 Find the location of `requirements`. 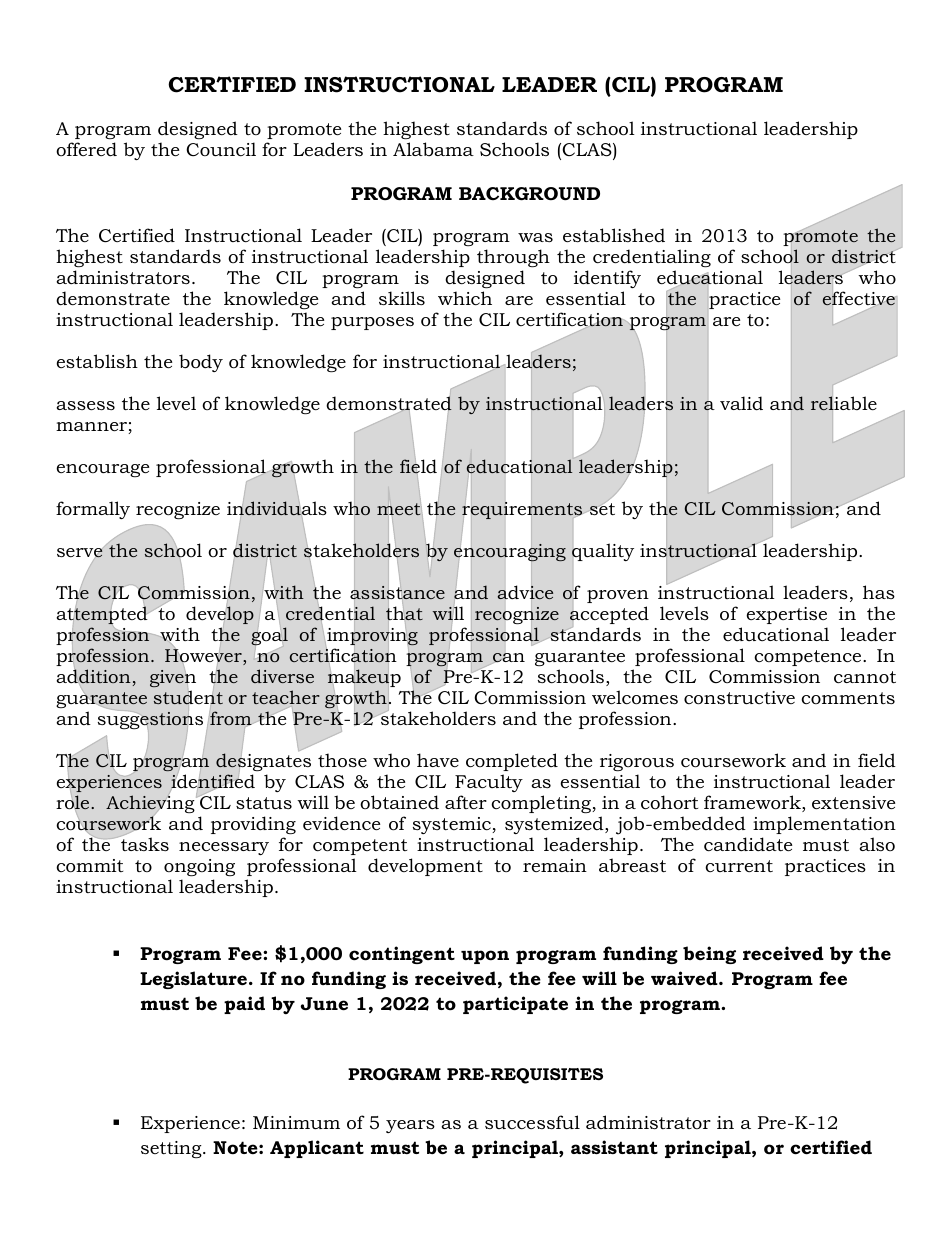

requirements is located at coordinates (522, 510).
